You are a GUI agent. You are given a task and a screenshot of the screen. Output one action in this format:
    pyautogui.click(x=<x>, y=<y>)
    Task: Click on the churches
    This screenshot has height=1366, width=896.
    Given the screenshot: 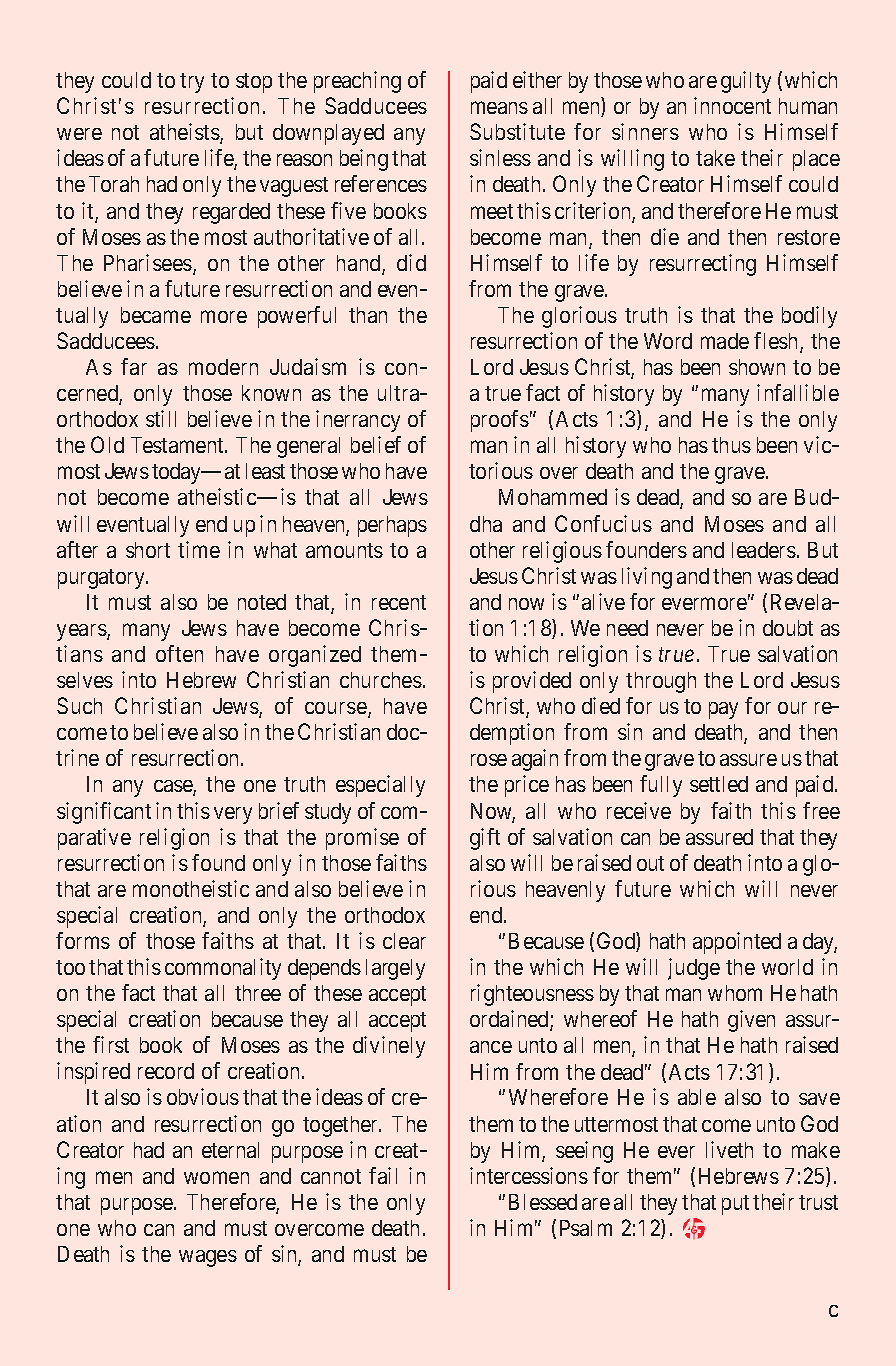 What is the action you would take?
    pyautogui.click(x=381, y=680)
